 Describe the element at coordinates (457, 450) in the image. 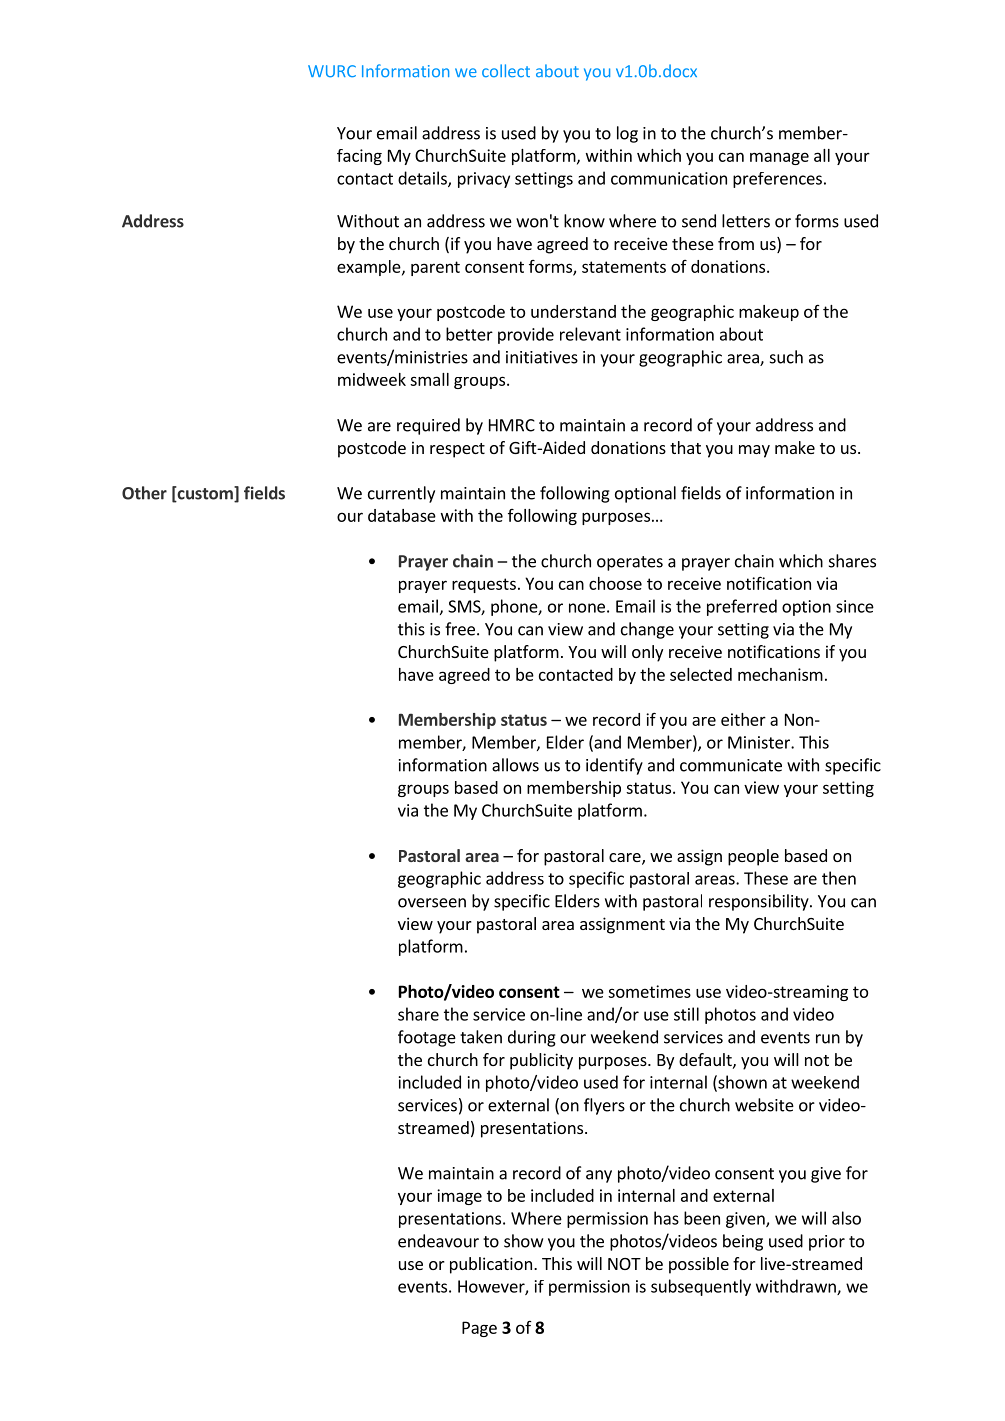

I see `respect` at that location.
